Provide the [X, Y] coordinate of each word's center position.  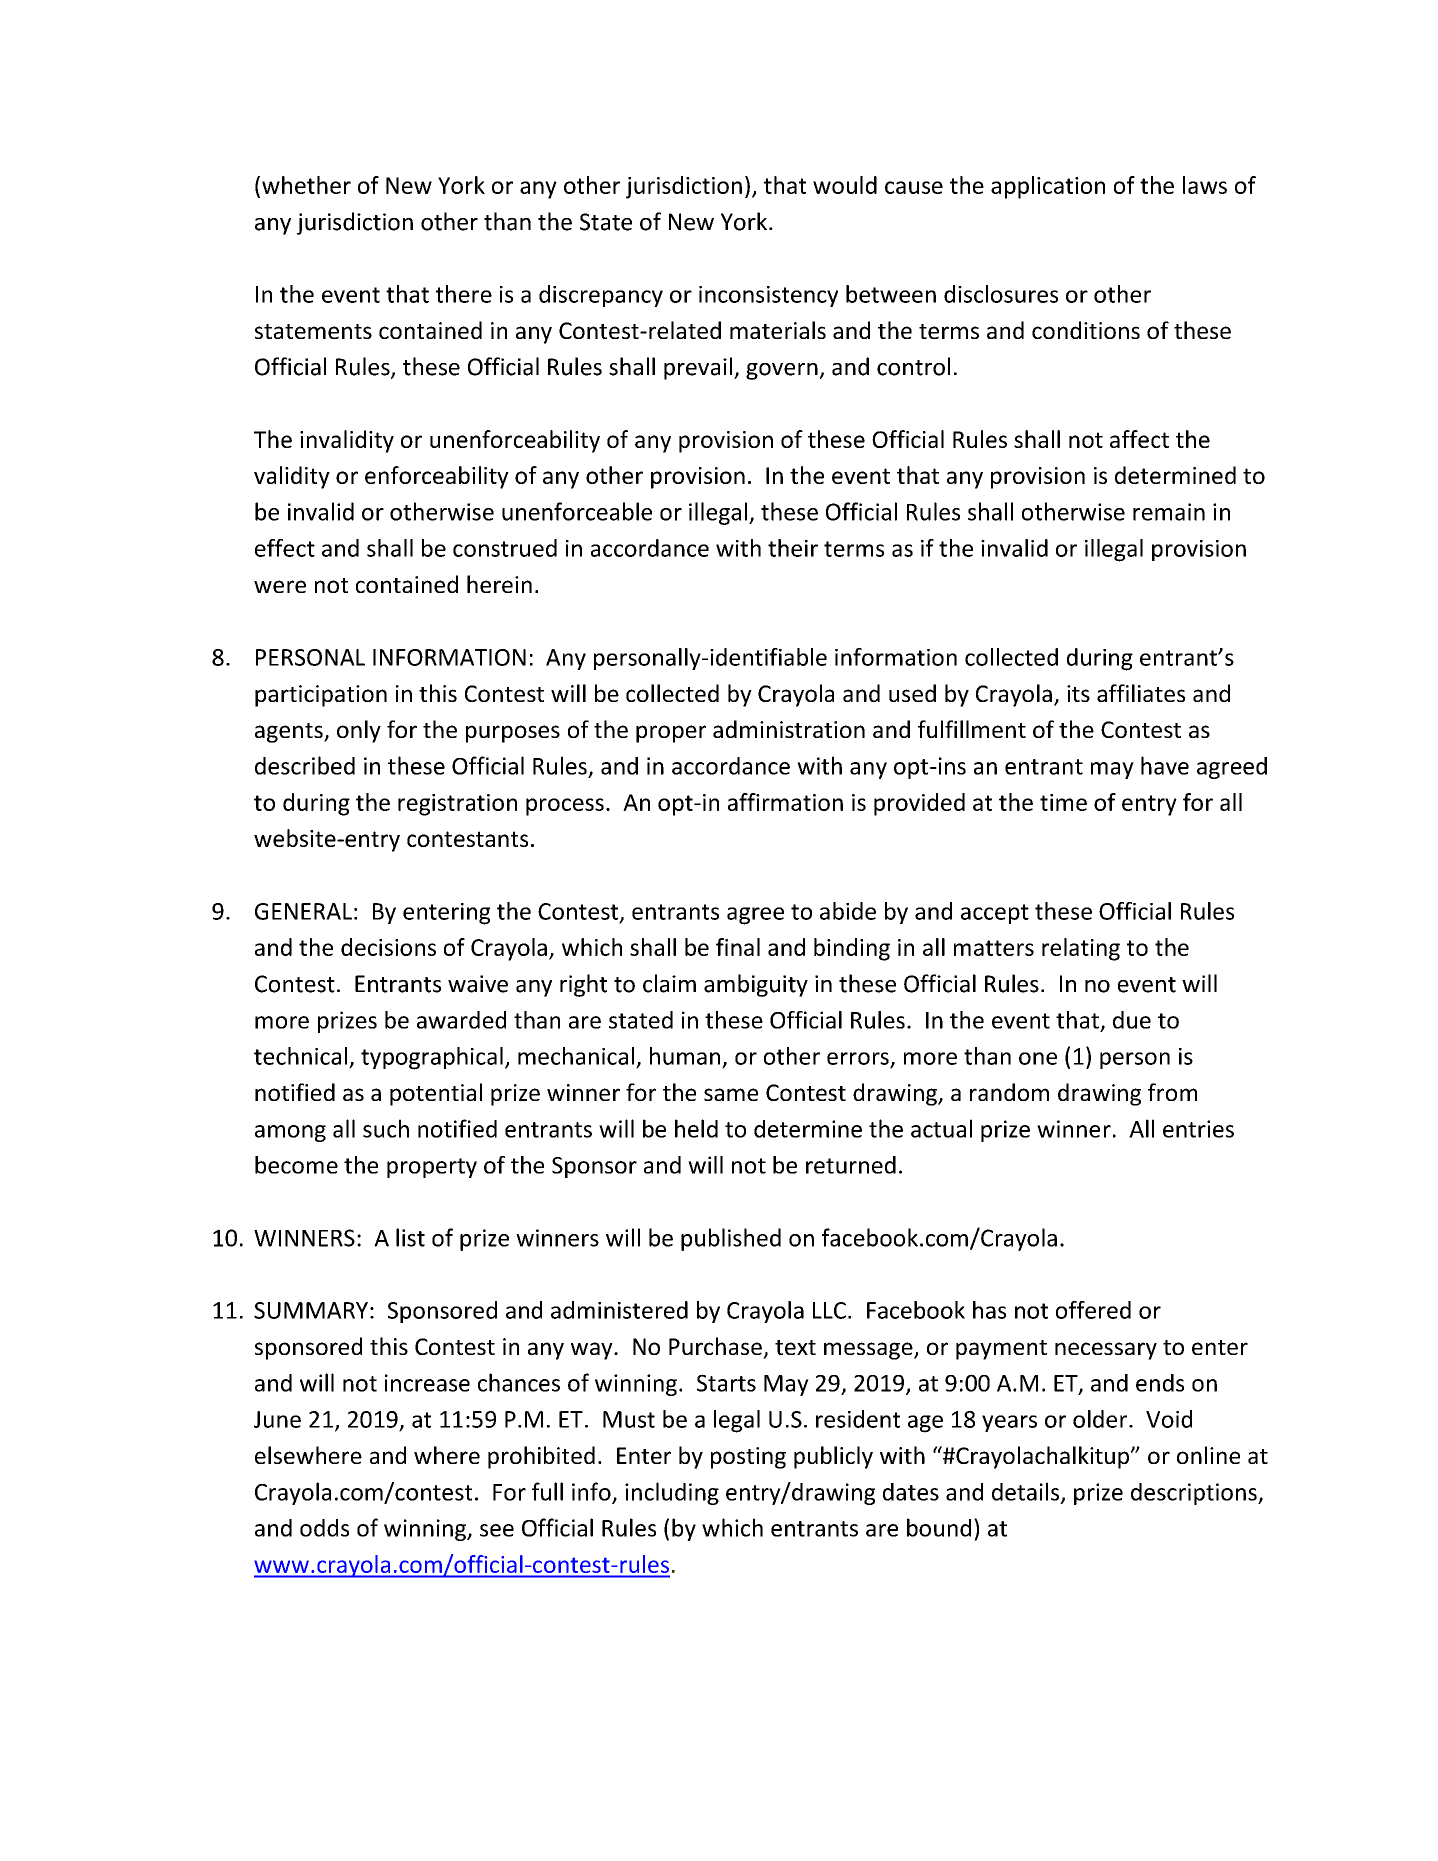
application [1048, 187]
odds [324, 1528]
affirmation [785, 802]
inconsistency [768, 296]
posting [748, 1458]
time [1063, 802]
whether [306, 185]
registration [457, 805]
